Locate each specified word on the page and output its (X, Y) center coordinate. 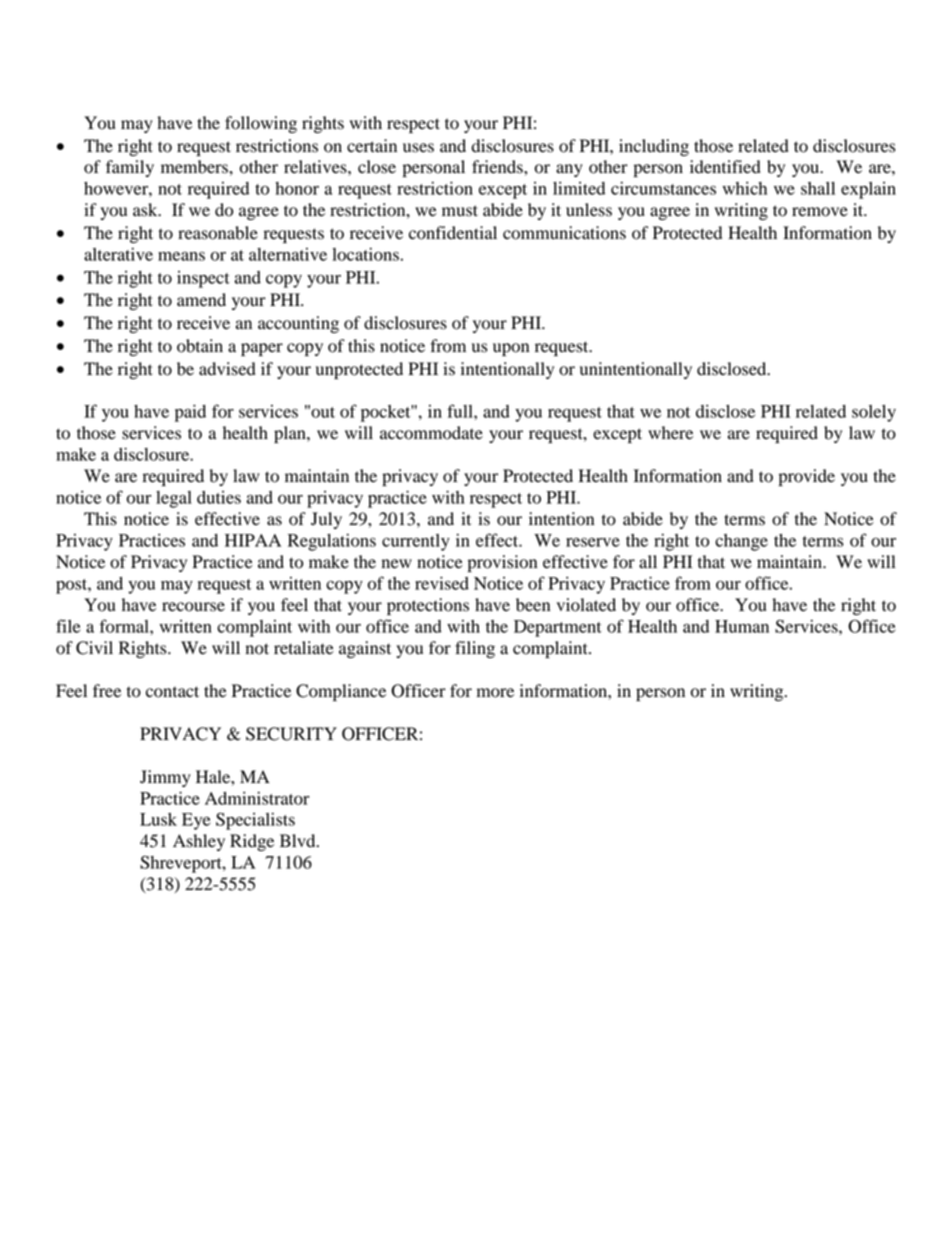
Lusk (158, 819)
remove (820, 212)
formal (125, 626)
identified (725, 167)
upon (511, 349)
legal (174, 499)
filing (475, 649)
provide (807, 477)
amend (201, 300)
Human (742, 626)
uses (418, 148)
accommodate (431, 433)
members (195, 167)
